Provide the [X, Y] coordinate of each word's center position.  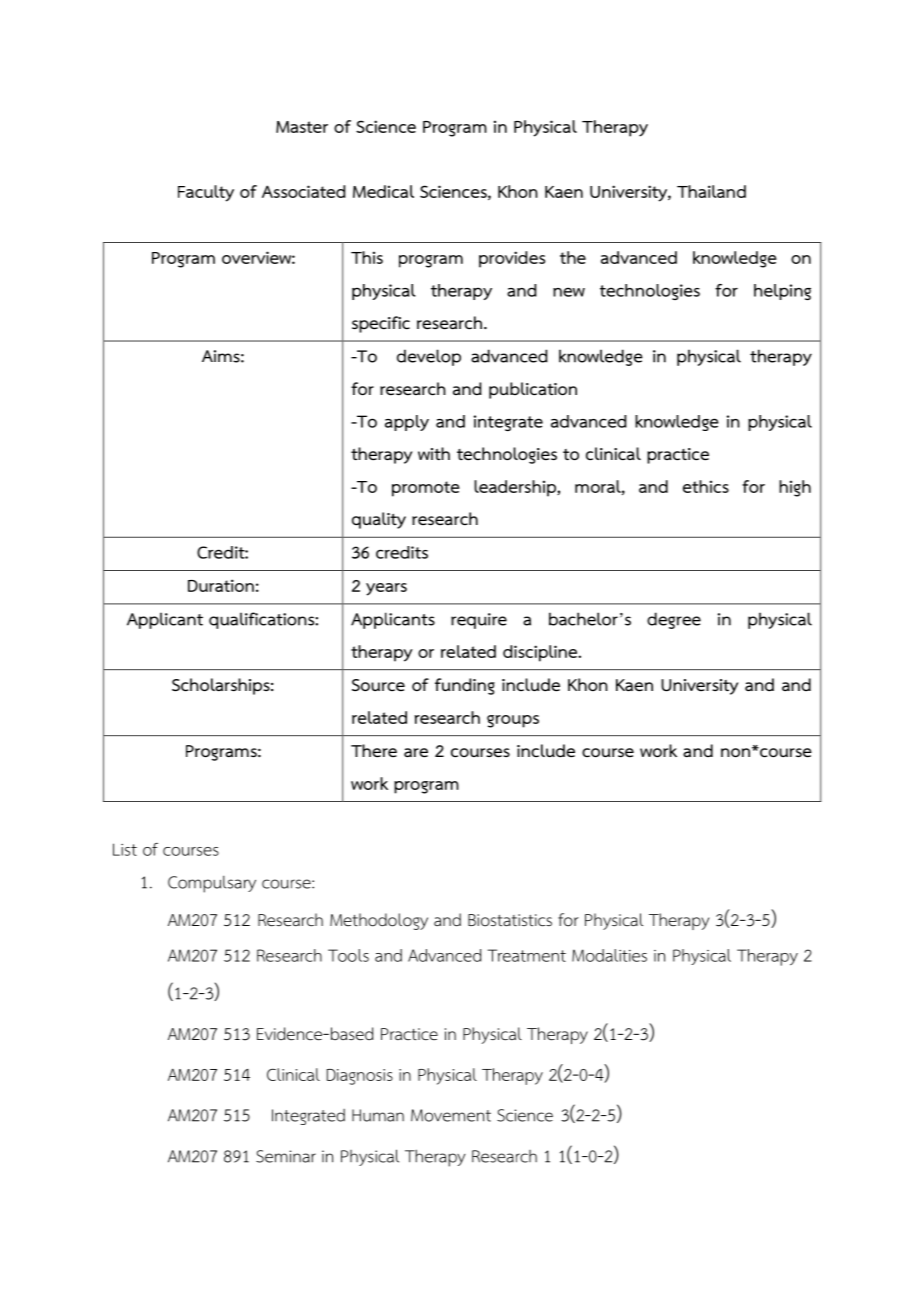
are [416, 753]
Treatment [526, 955]
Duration [221, 585]
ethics [706, 486]
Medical [383, 191]
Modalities [609, 955]
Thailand [711, 191]
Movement [451, 1115]
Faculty [206, 193]
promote [426, 489]
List [125, 849]
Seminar [286, 1156]
